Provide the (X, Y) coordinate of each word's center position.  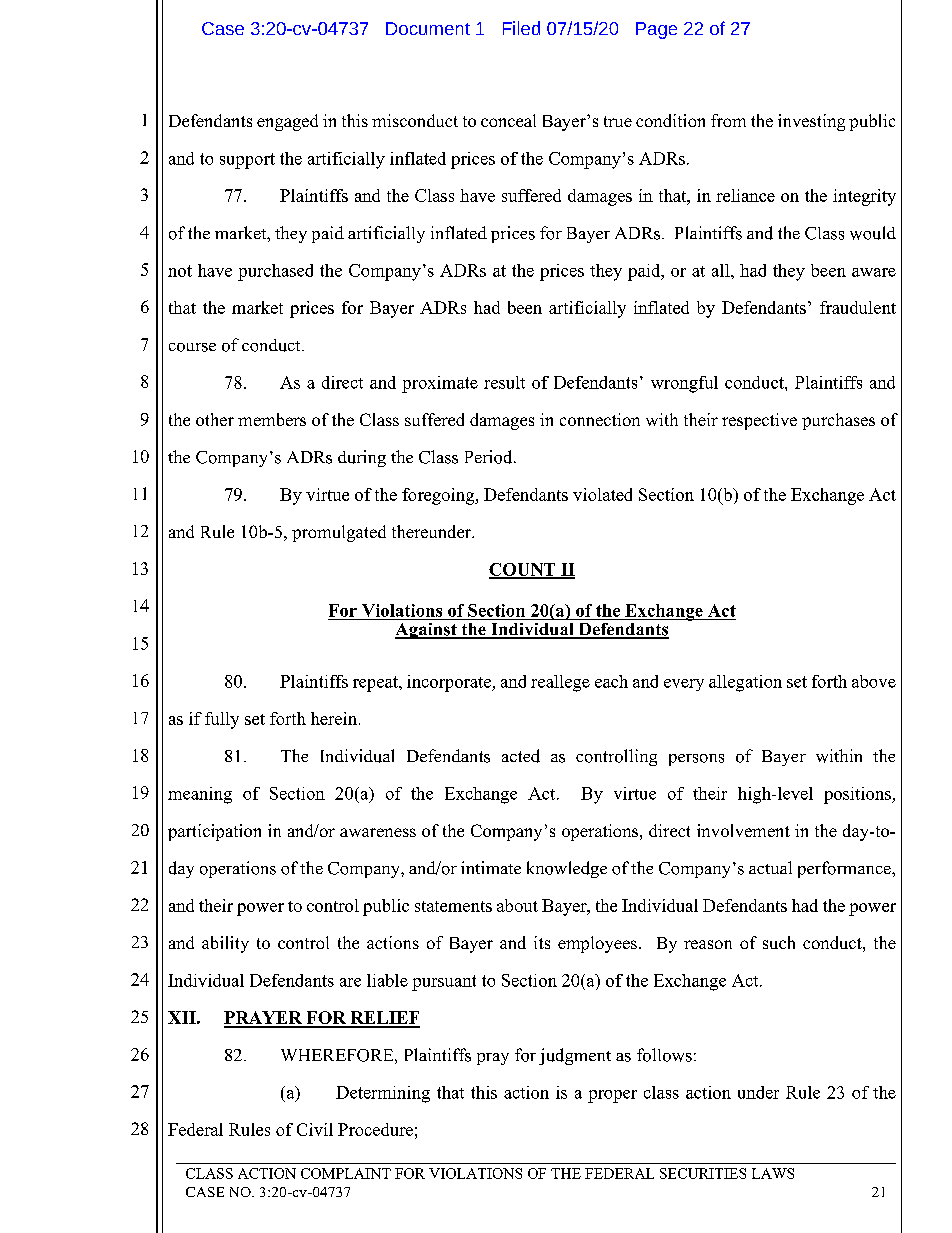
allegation (745, 683)
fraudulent (858, 307)
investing (811, 122)
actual (770, 867)
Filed (521, 28)
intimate (491, 867)
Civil (315, 1129)
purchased (275, 272)
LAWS (773, 1173)
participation (214, 832)
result (504, 382)
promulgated (339, 533)
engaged (287, 122)
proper (612, 1096)
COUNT (523, 570)
